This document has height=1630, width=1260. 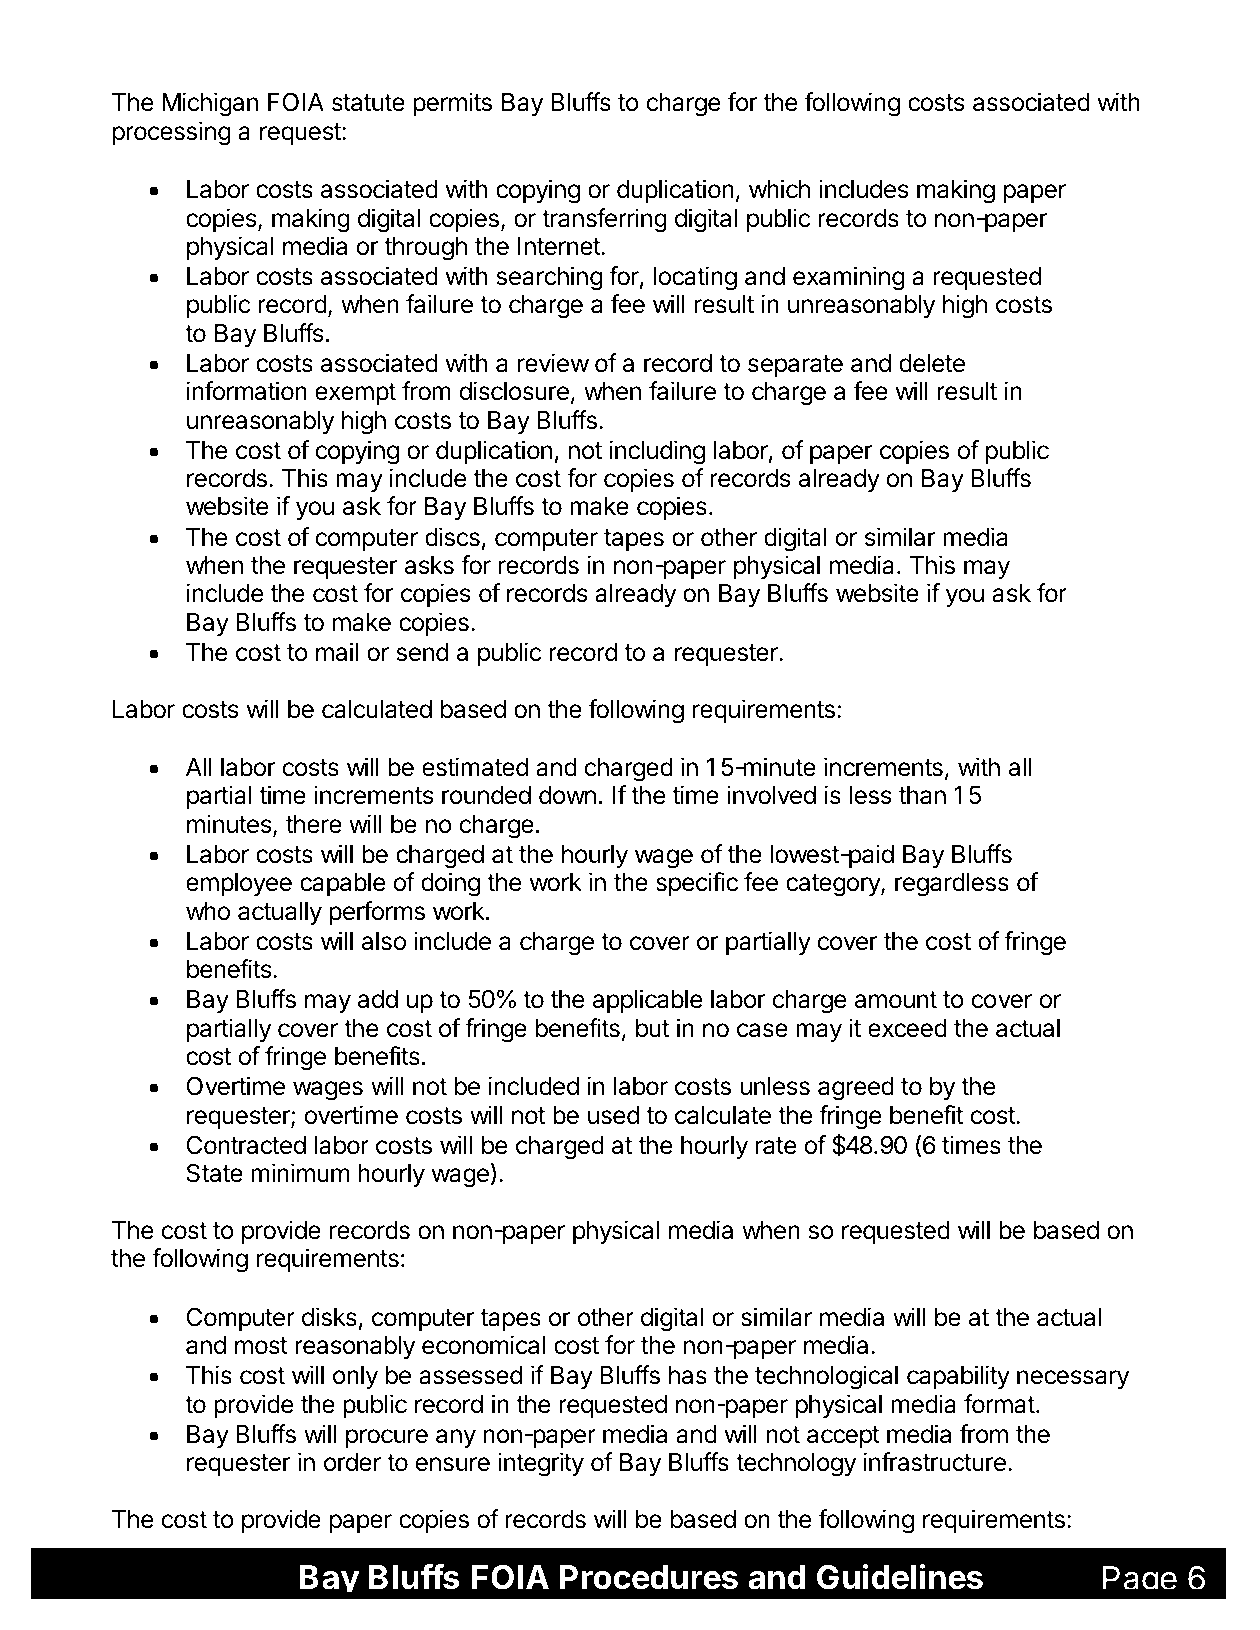 What do you see at coordinates (649, 1577) in the document?
I see `Procedures` at bounding box center [649, 1577].
